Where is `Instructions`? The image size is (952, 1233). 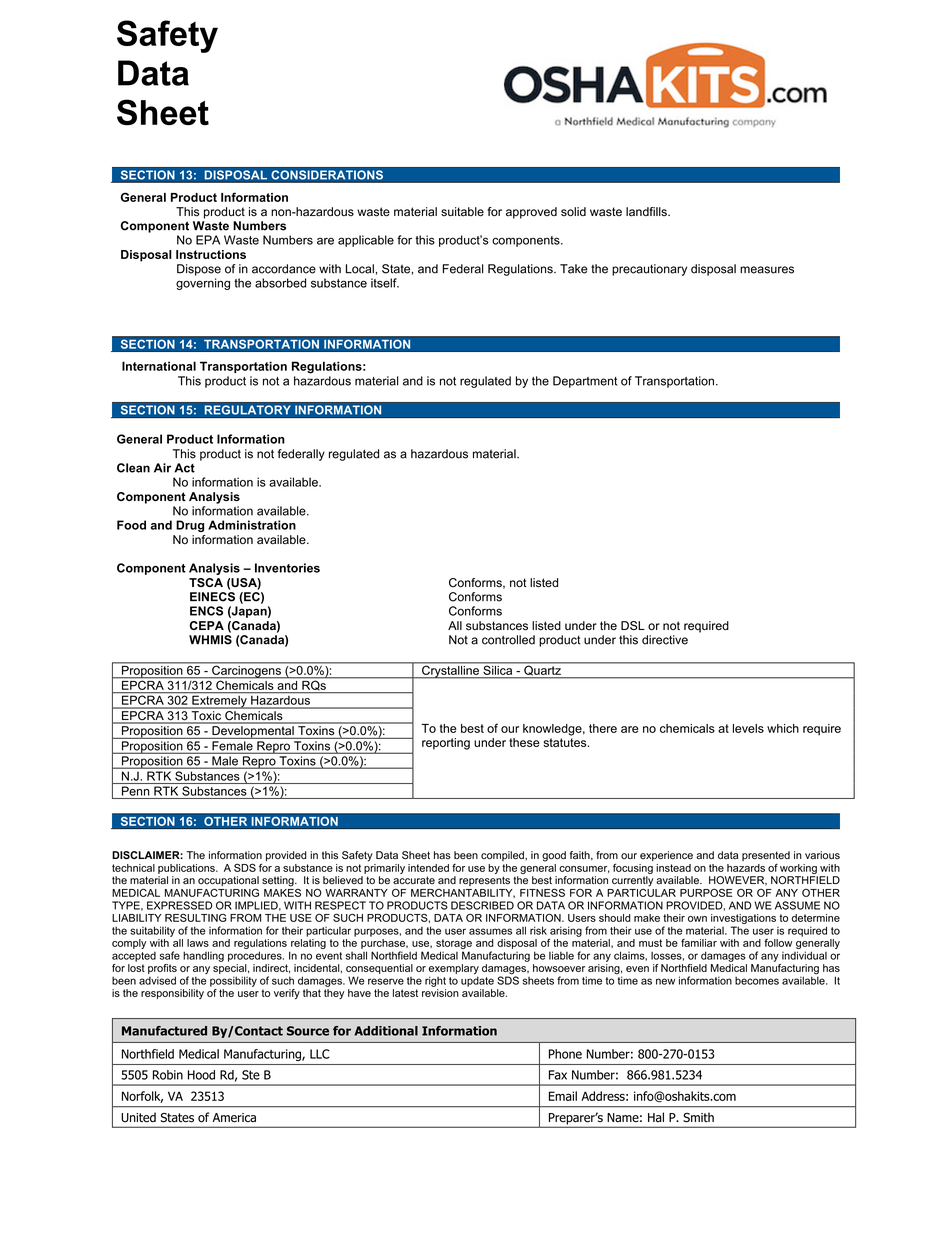
Instructions is located at coordinates (211, 254).
